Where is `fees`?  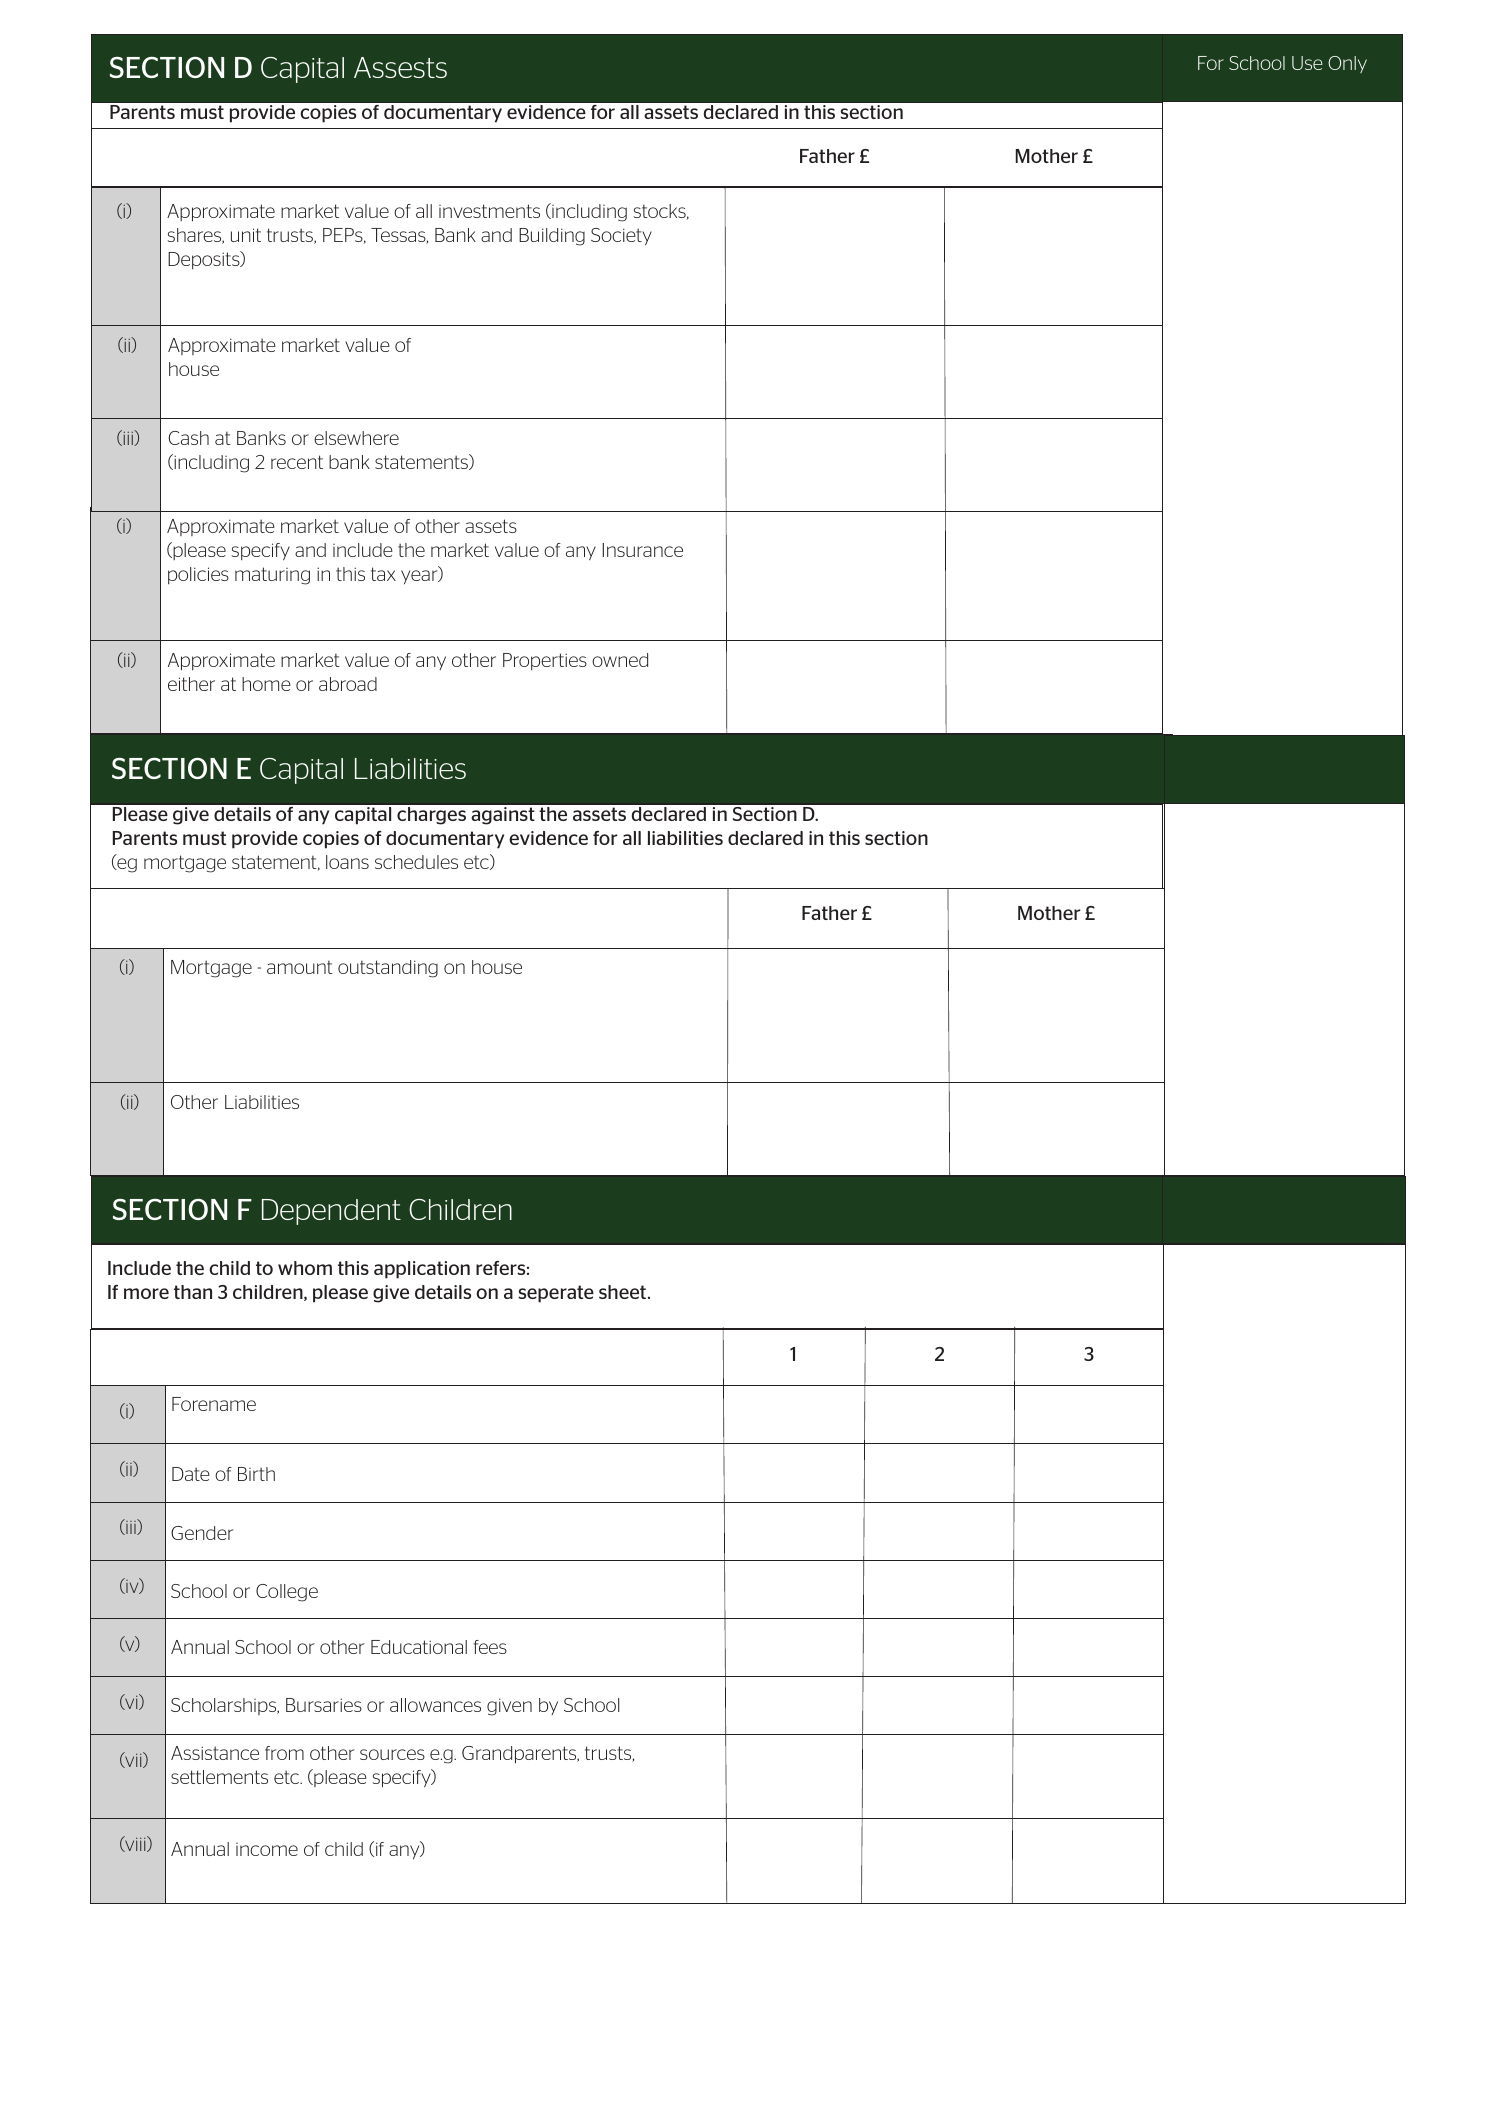 fees is located at coordinates (490, 1647).
